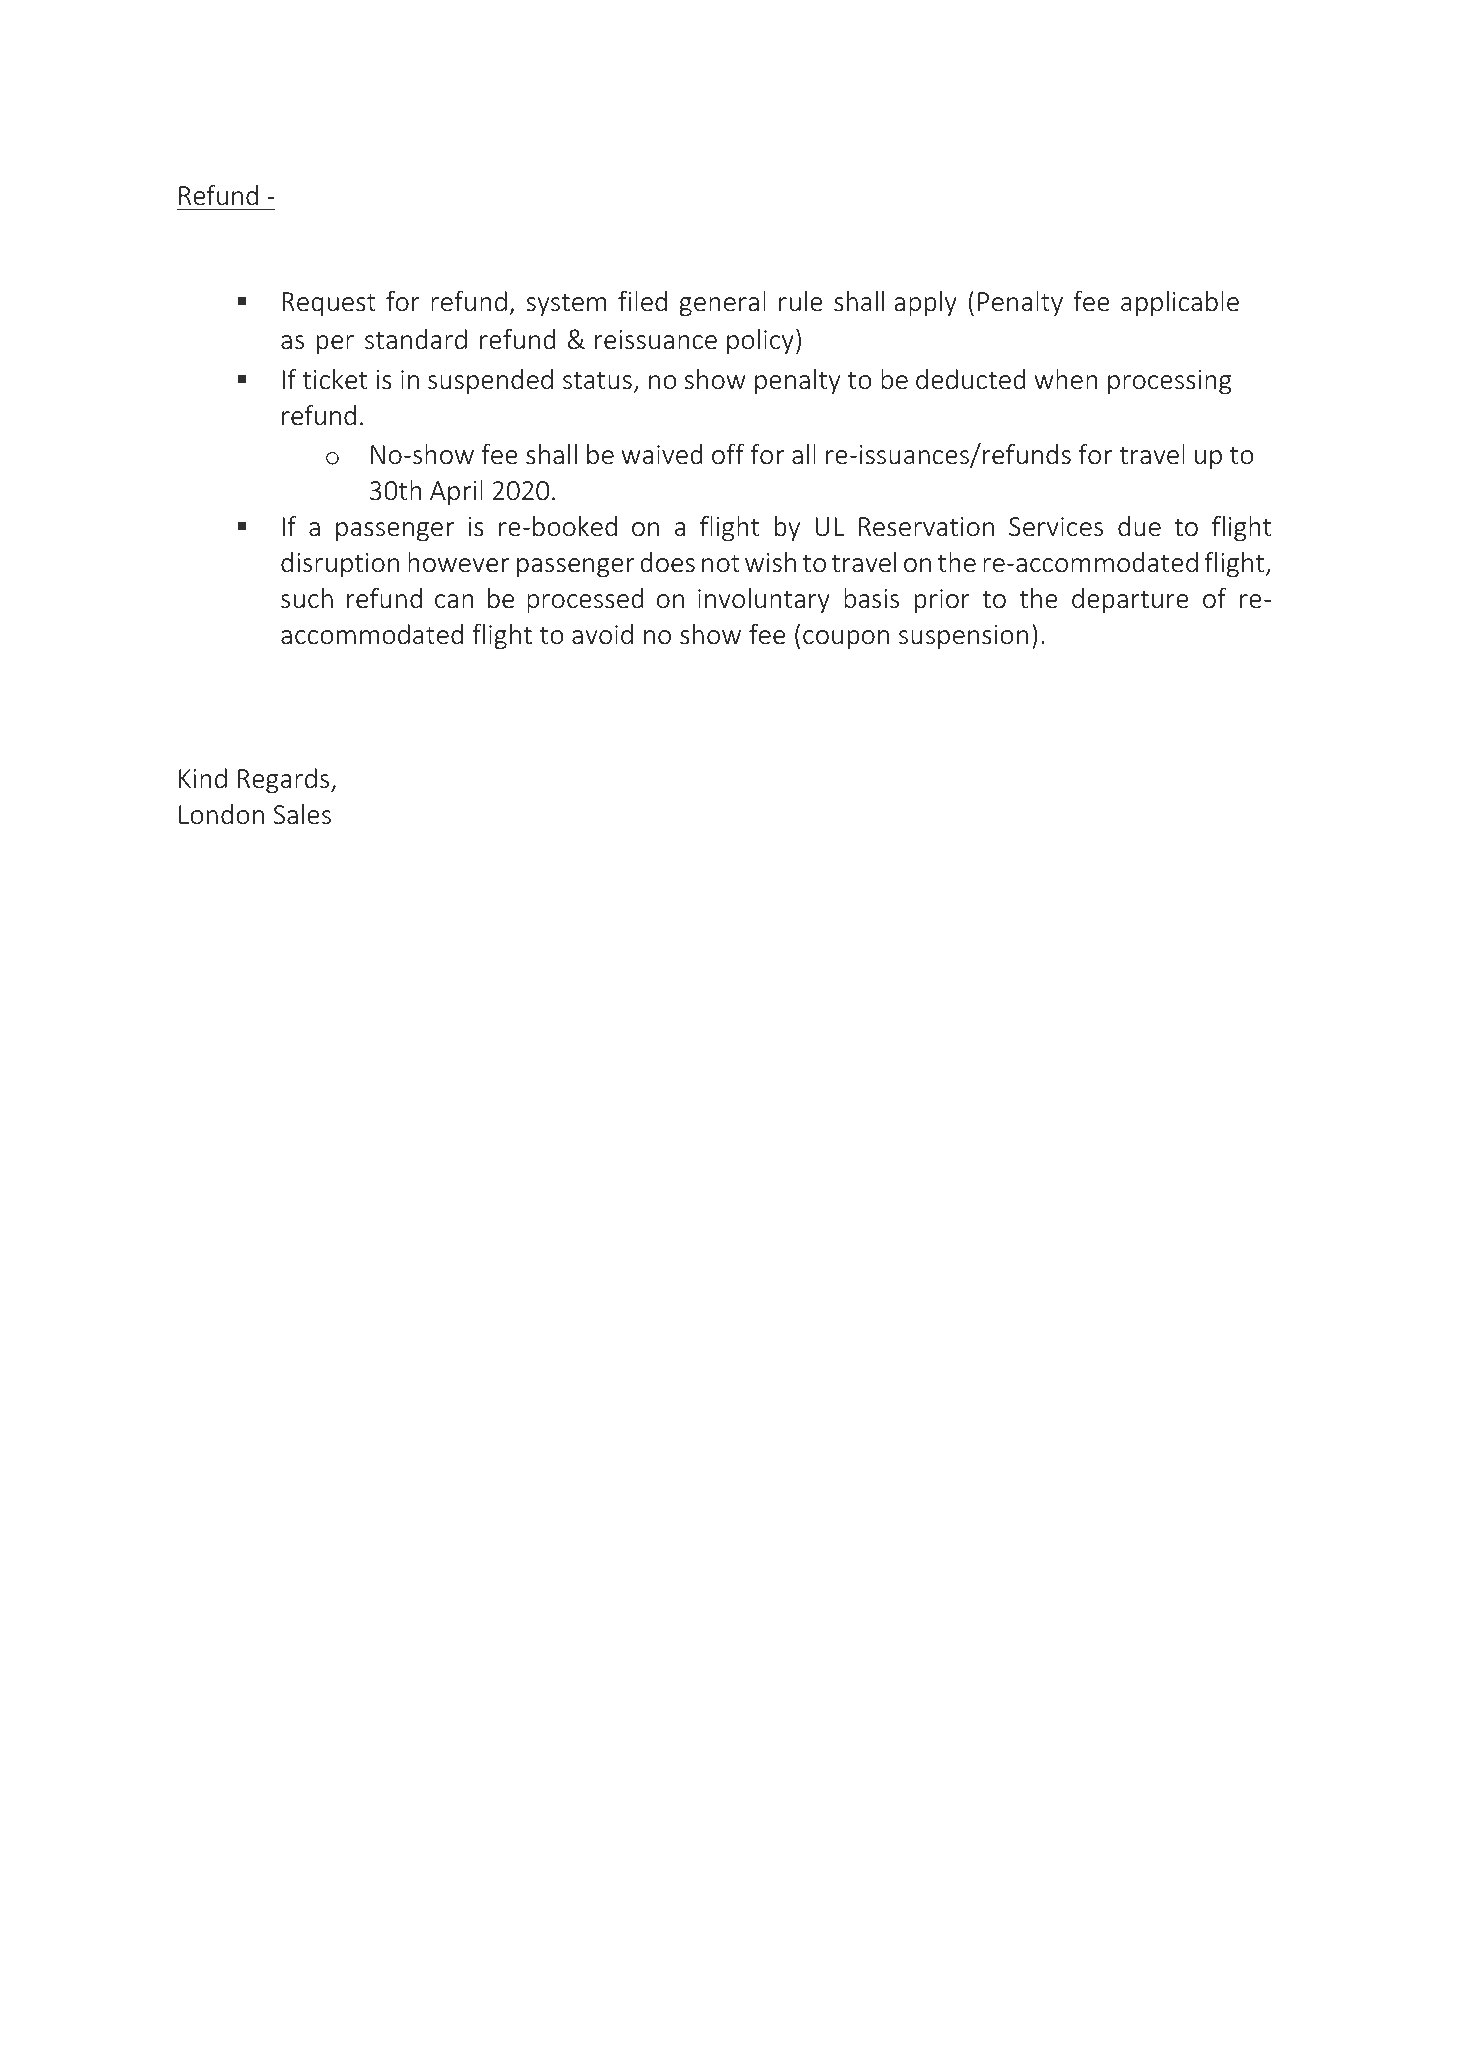 This image has width=1463, height=2070. Describe the element at coordinates (1180, 304) in the image. I see `applicable` at that location.
